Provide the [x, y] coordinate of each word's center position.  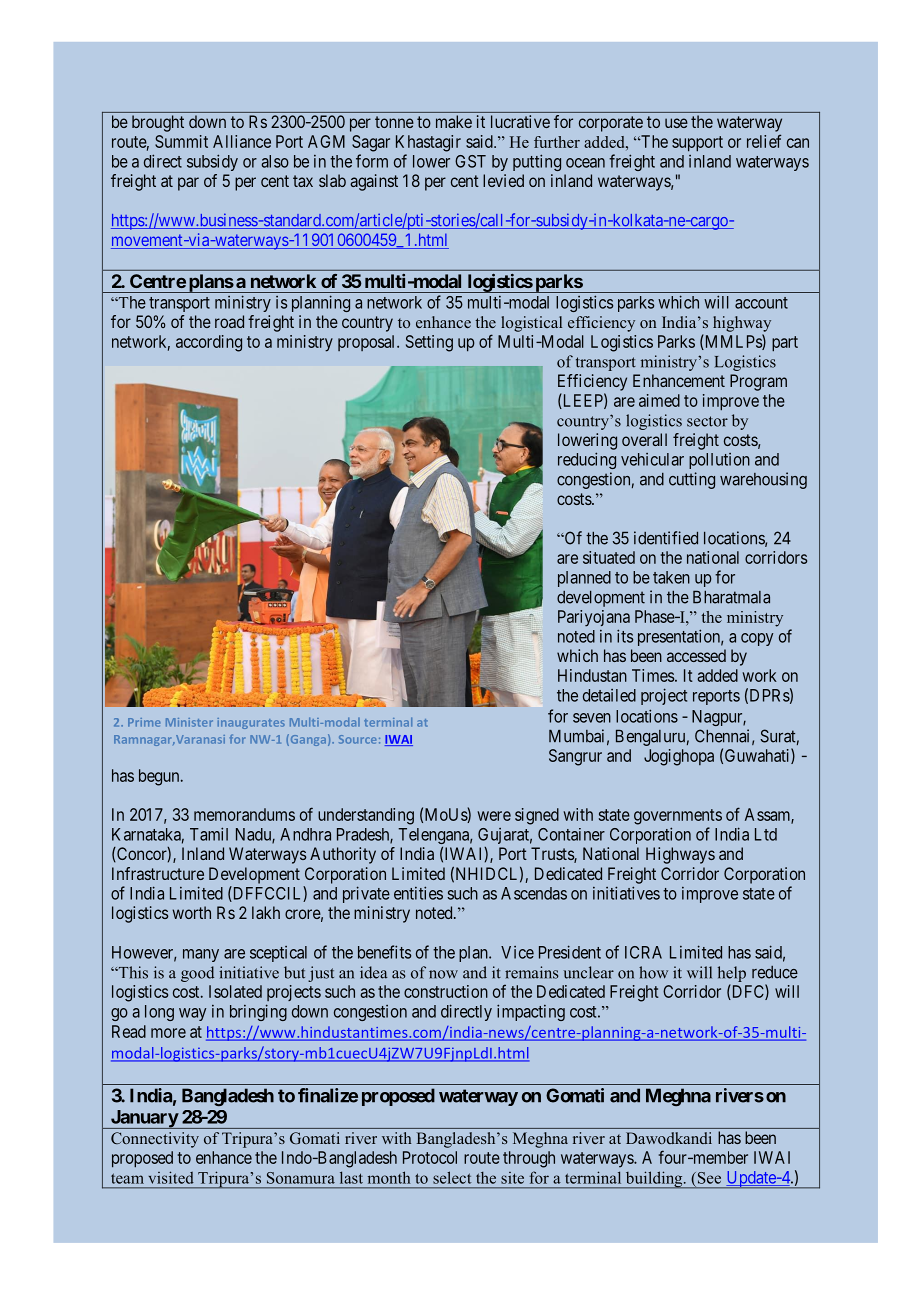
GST [470, 161]
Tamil [209, 834]
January [143, 1119]
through [529, 1159]
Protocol [430, 1157]
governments [678, 817]
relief [764, 141]
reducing [587, 460]
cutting [692, 480]
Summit [181, 141]
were [494, 816]
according [209, 343]
